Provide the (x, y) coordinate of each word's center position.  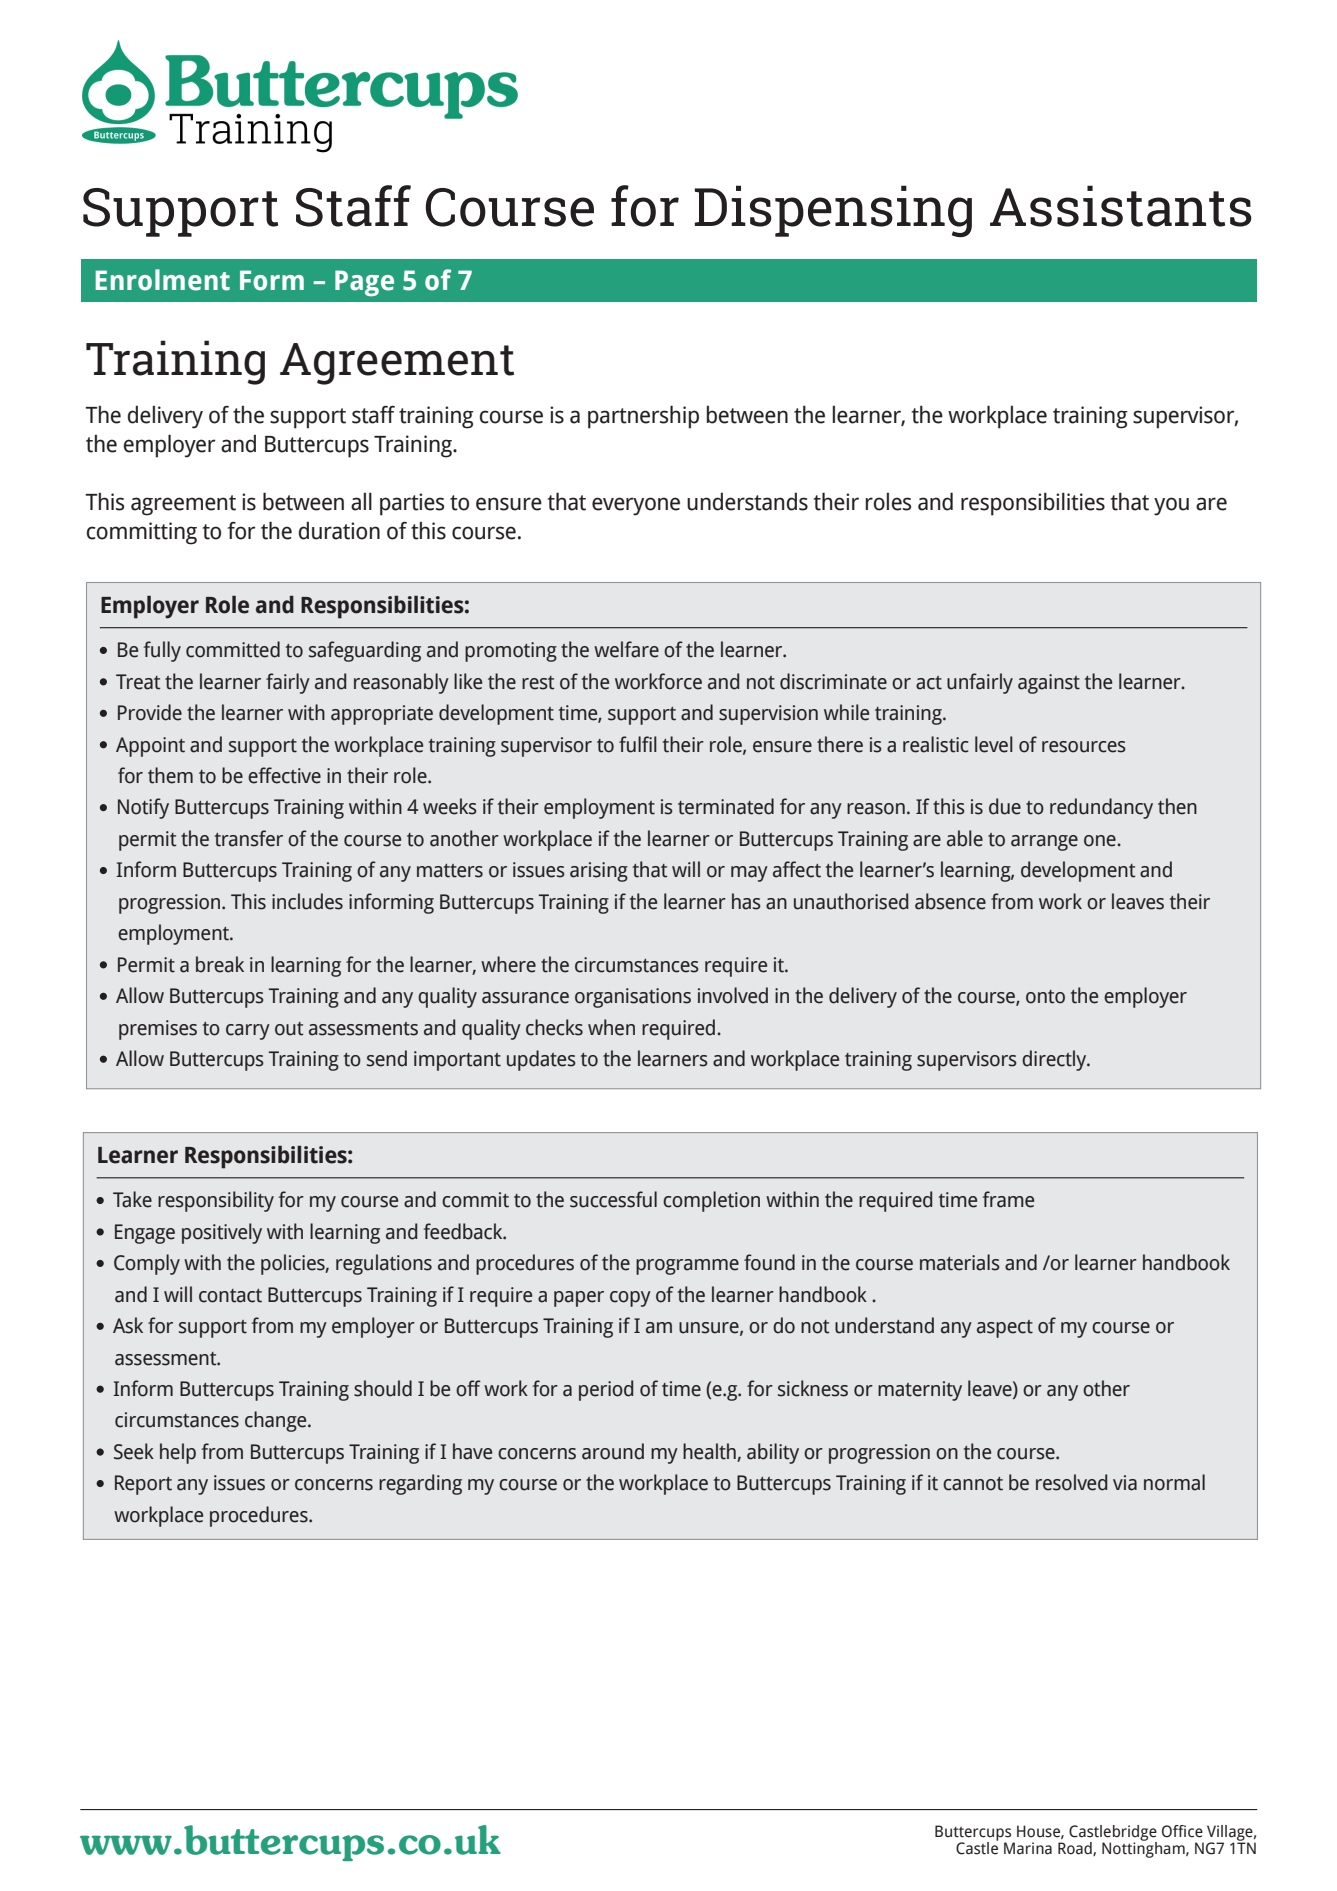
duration (339, 531)
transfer (249, 838)
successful (613, 1199)
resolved (1071, 1482)
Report (143, 1485)
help (178, 1453)
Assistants (1121, 206)
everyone (636, 506)
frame (1008, 1199)
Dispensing (833, 211)
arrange (1044, 843)
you (1171, 506)
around (613, 1451)
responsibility (216, 1201)
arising (599, 872)
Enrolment (163, 280)
